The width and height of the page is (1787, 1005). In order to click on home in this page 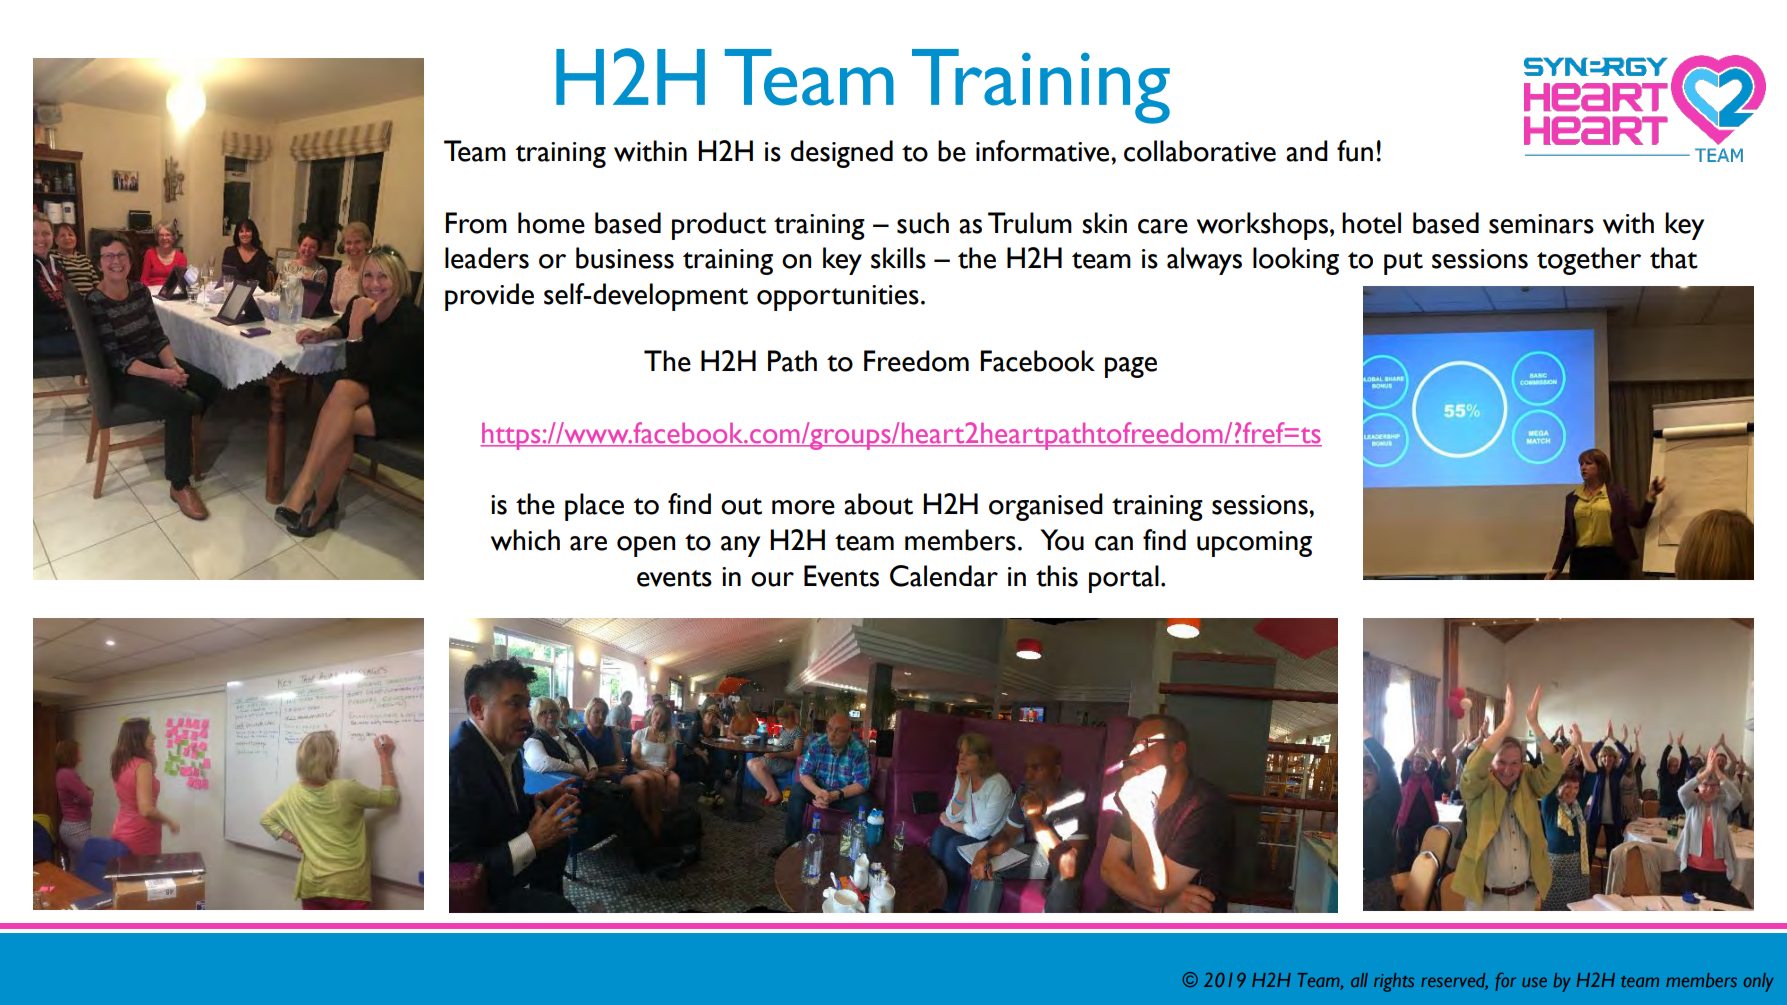, I will do `click(551, 223)`.
